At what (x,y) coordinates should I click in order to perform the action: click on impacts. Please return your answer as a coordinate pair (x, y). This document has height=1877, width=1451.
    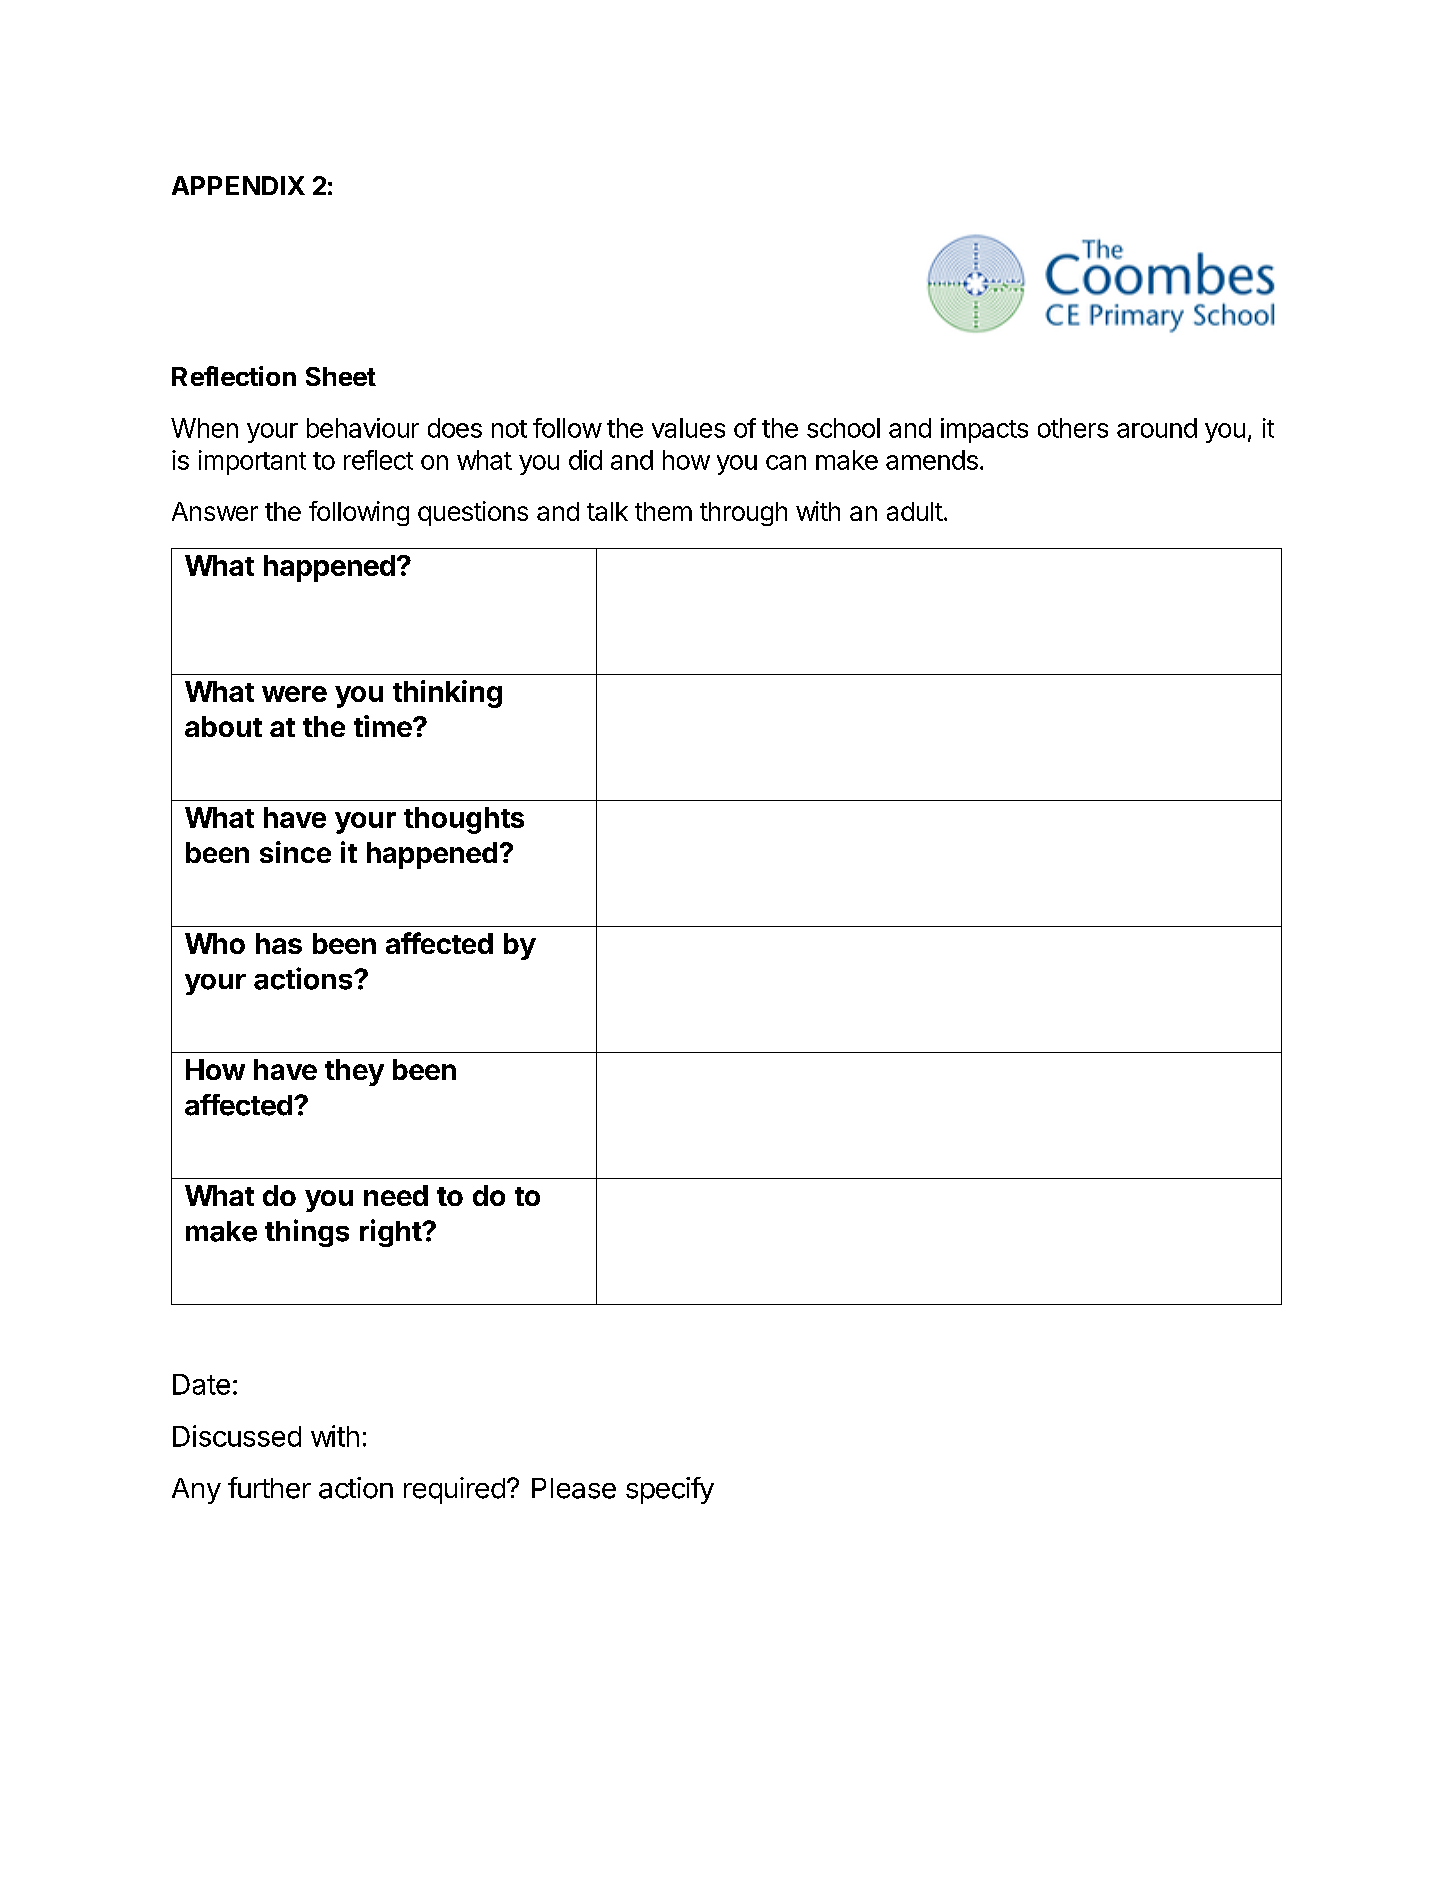
    Looking at the image, I should click on (984, 430).
